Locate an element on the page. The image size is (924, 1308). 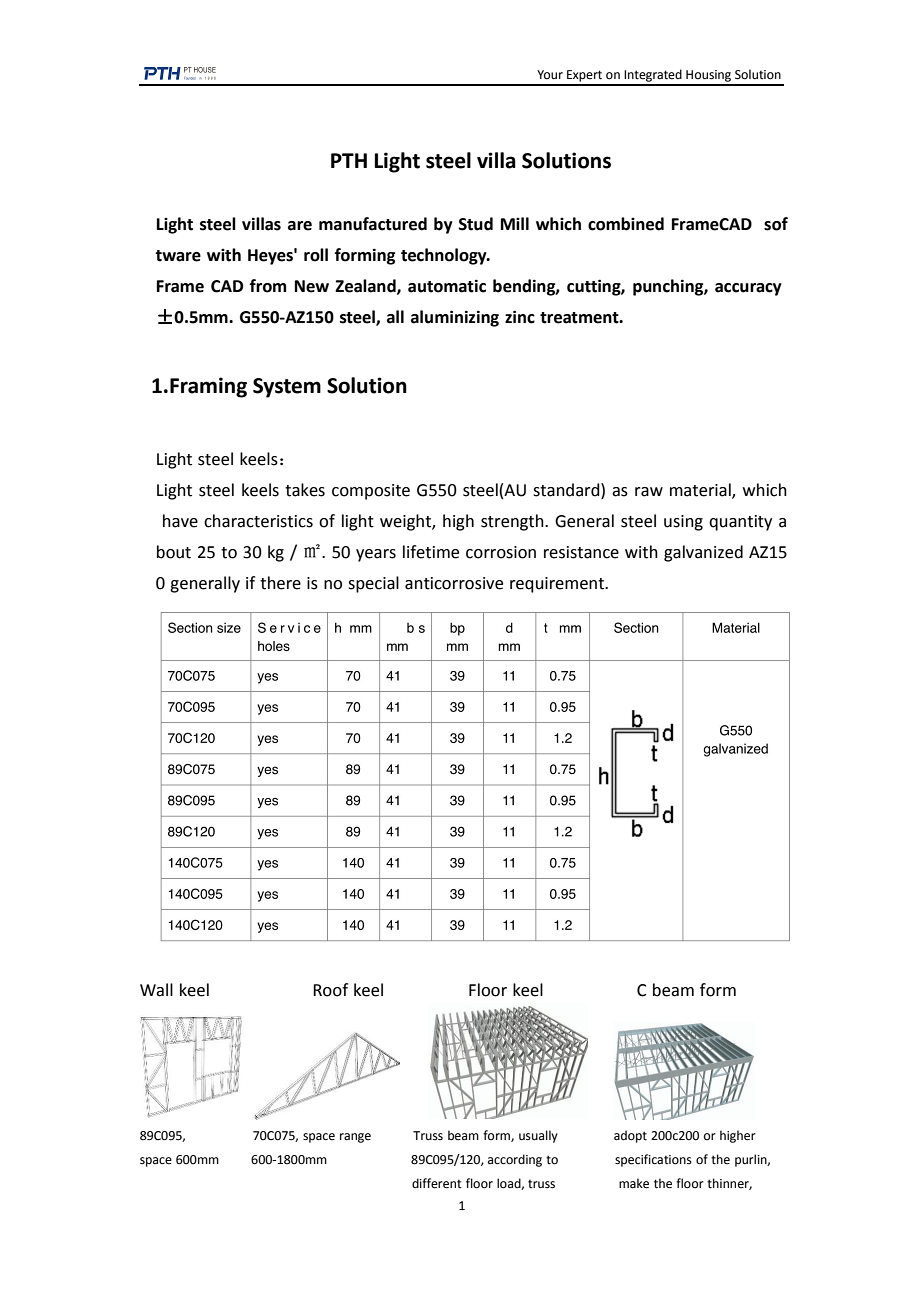
aluminizing is located at coordinates (455, 318).
